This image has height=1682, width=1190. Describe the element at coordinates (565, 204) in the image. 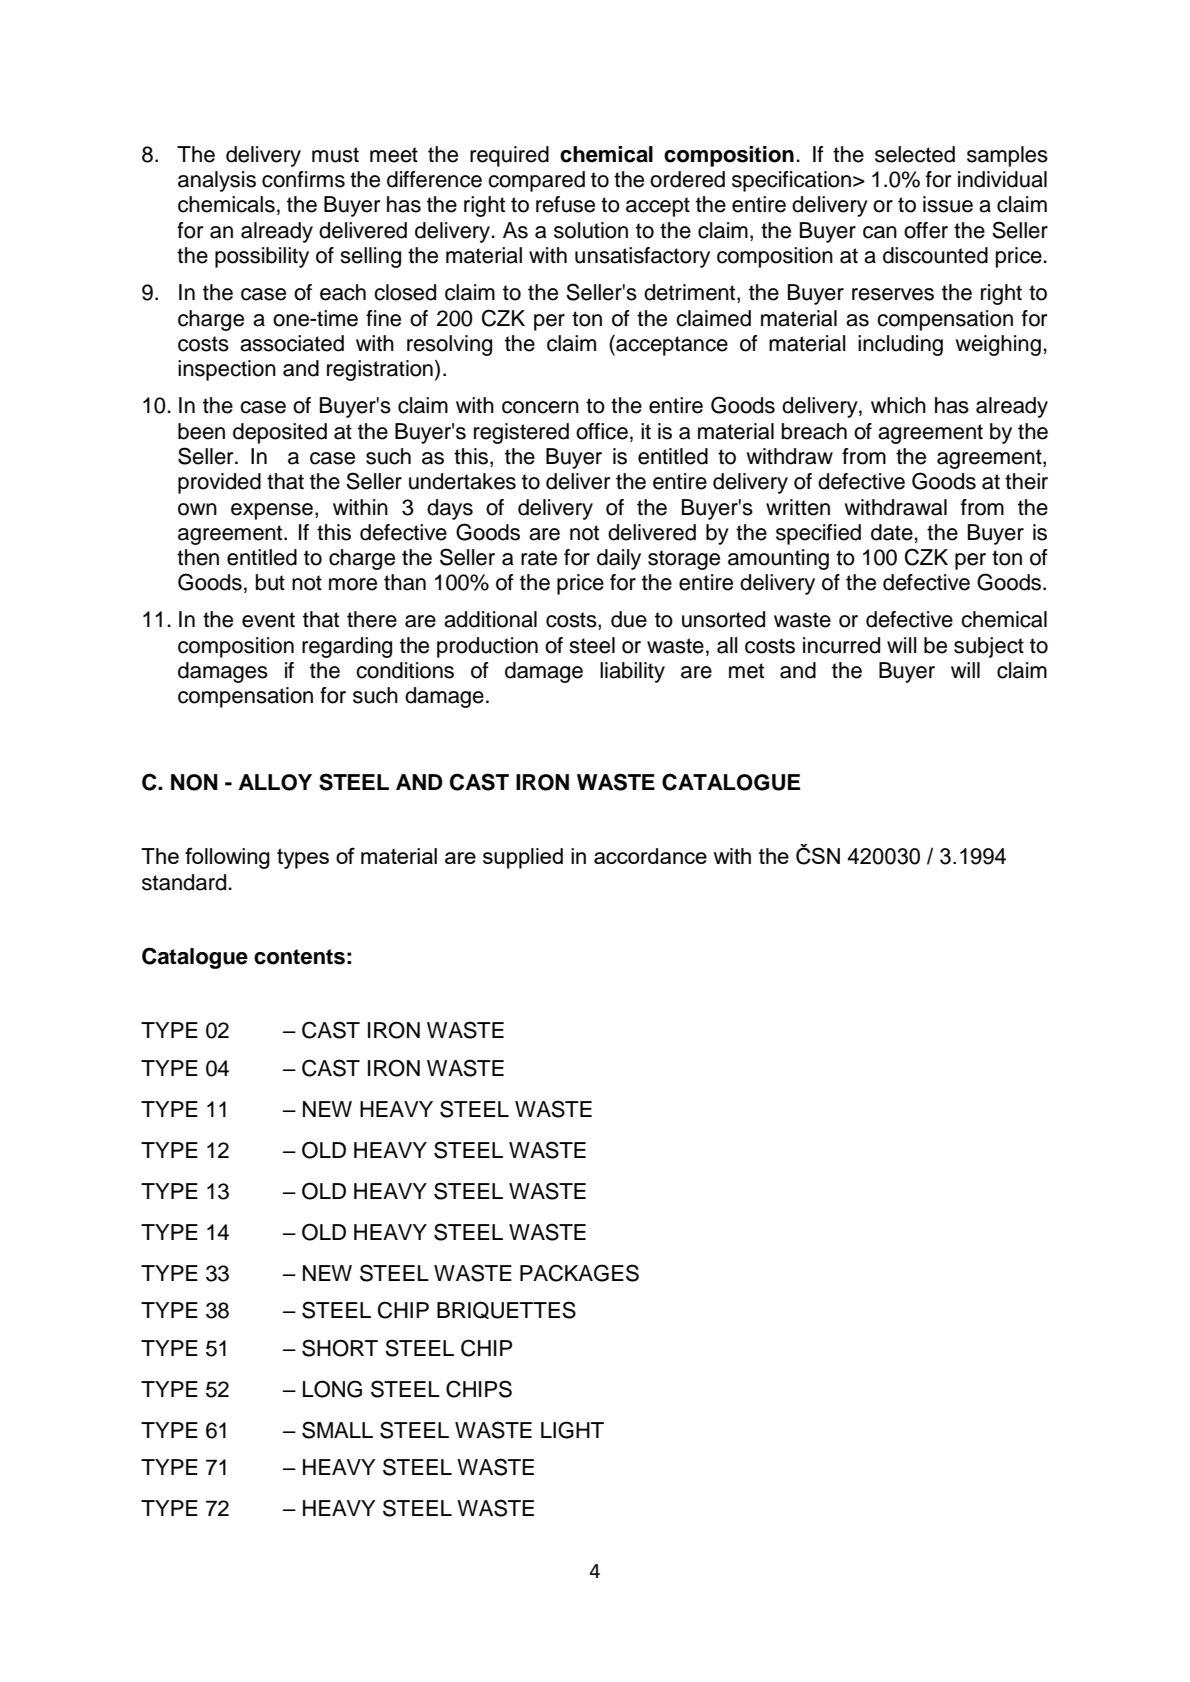

I see `refuse` at that location.
